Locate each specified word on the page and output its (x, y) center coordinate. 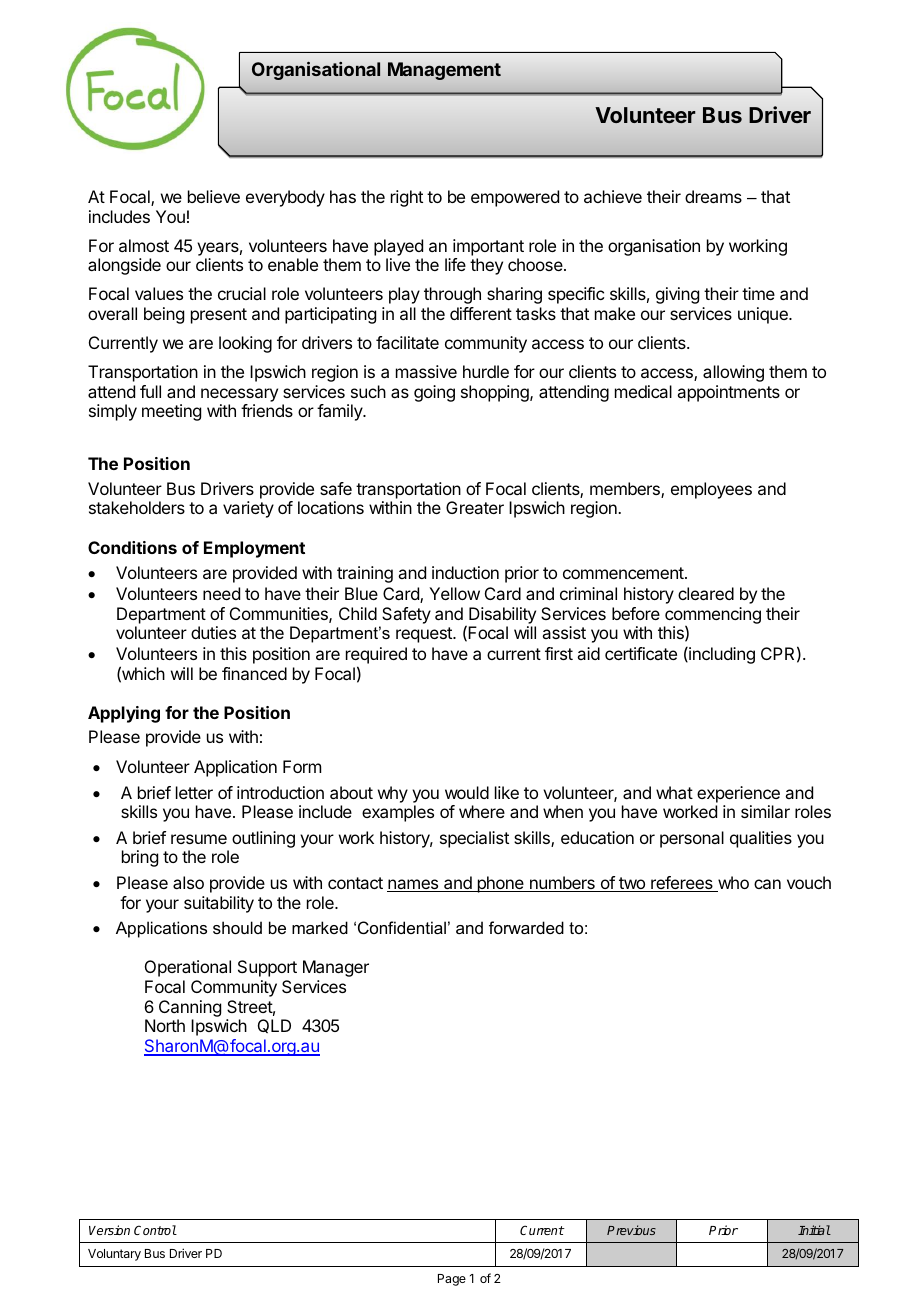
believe (214, 196)
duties (213, 632)
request (425, 635)
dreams (713, 196)
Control (155, 1230)
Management (444, 71)
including (721, 655)
